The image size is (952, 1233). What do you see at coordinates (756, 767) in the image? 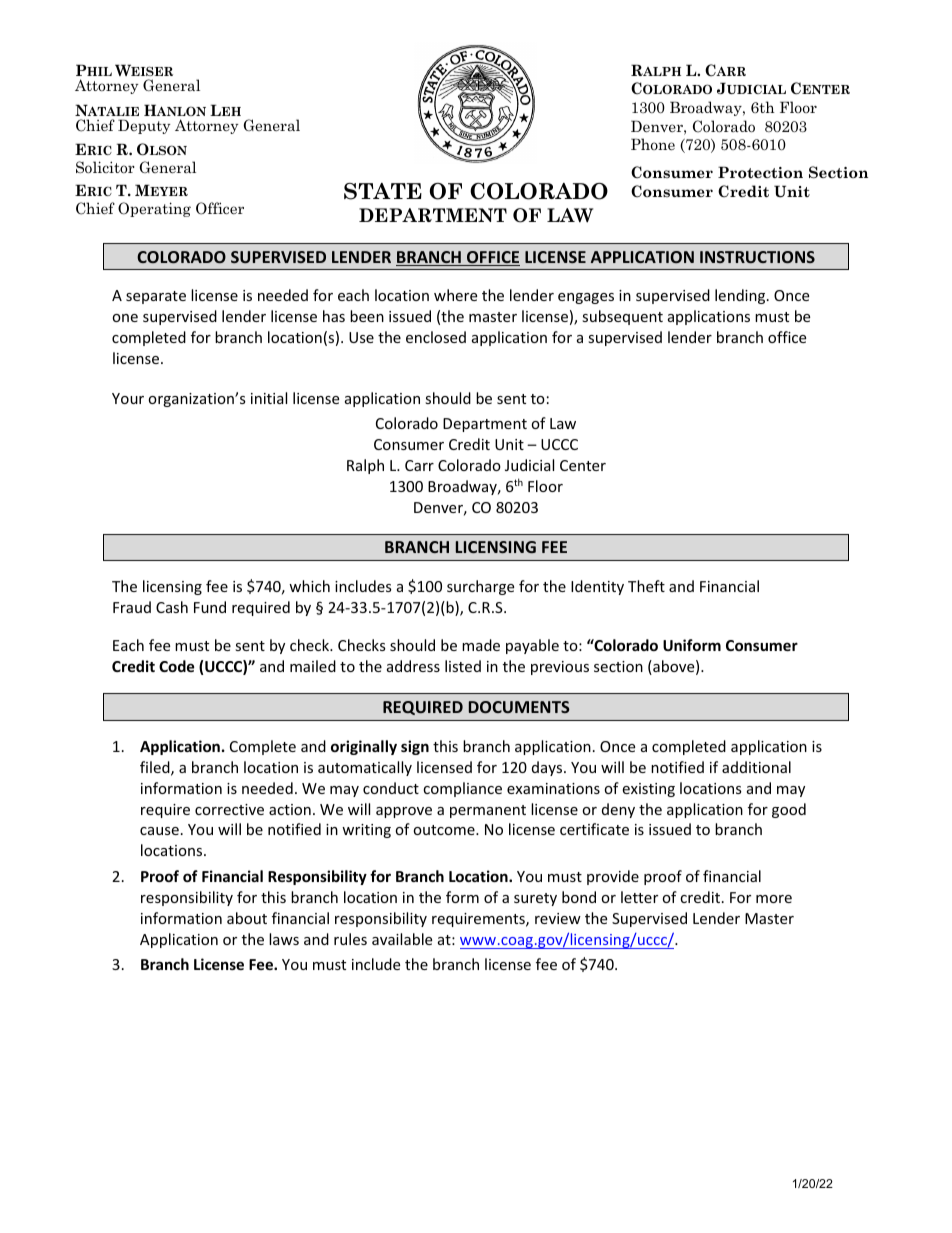
I see `additional` at bounding box center [756, 767].
